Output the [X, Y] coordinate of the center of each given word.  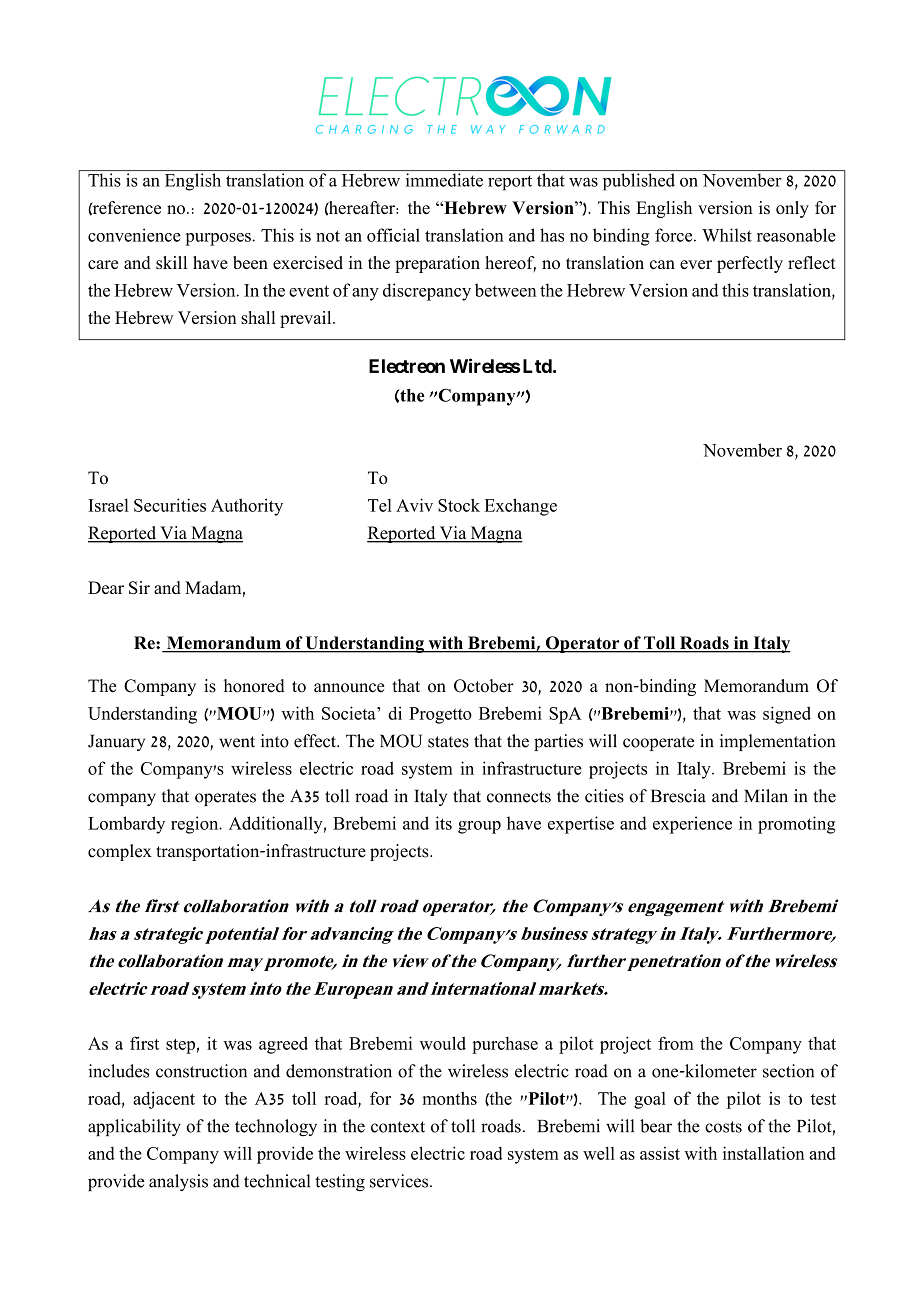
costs [723, 1127]
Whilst [727, 235]
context [398, 1127]
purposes [218, 239]
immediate [444, 180]
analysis [178, 1182]
